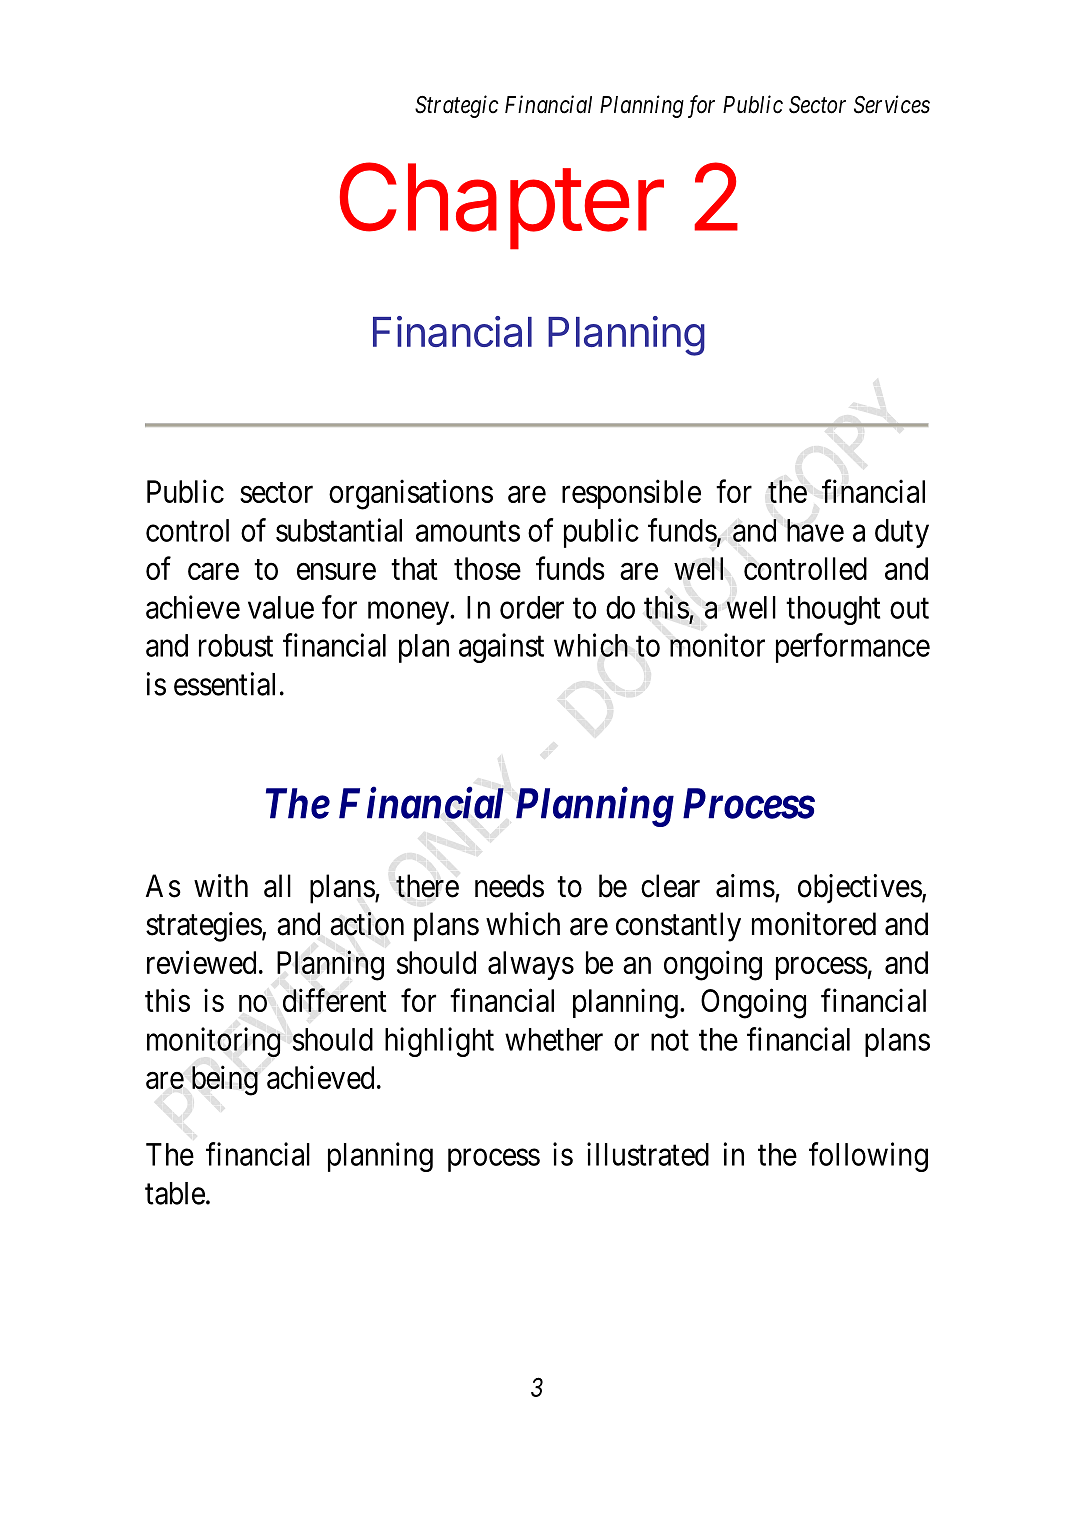 The image size is (1078, 1524). Describe the element at coordinates (175, 1193) in the document. I see `table` at that location.
